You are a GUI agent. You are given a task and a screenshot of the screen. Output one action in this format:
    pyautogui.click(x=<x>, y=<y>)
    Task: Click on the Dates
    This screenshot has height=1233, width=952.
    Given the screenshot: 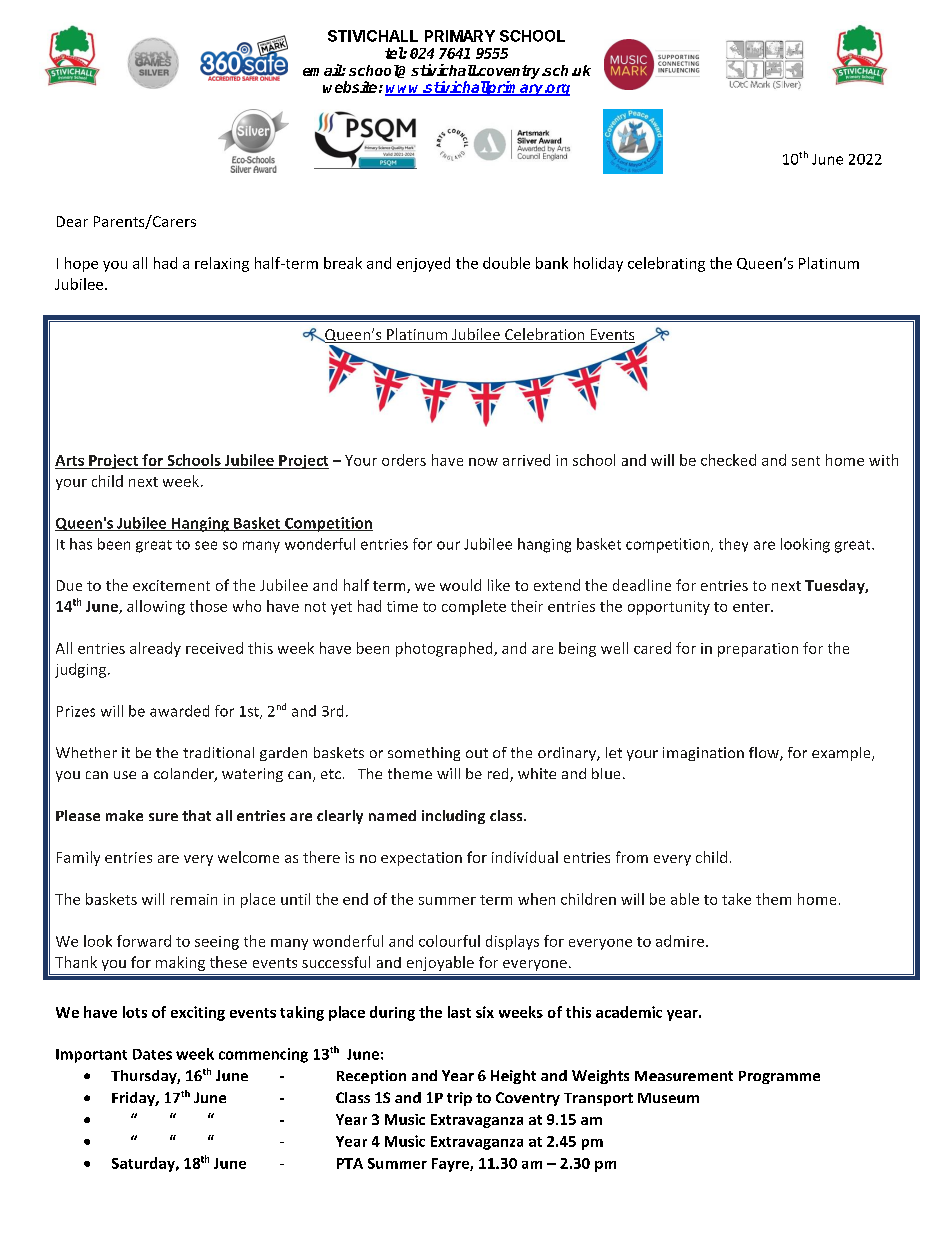 What is the action you would take?
    pyautogui.click(x=152, y=1054)
